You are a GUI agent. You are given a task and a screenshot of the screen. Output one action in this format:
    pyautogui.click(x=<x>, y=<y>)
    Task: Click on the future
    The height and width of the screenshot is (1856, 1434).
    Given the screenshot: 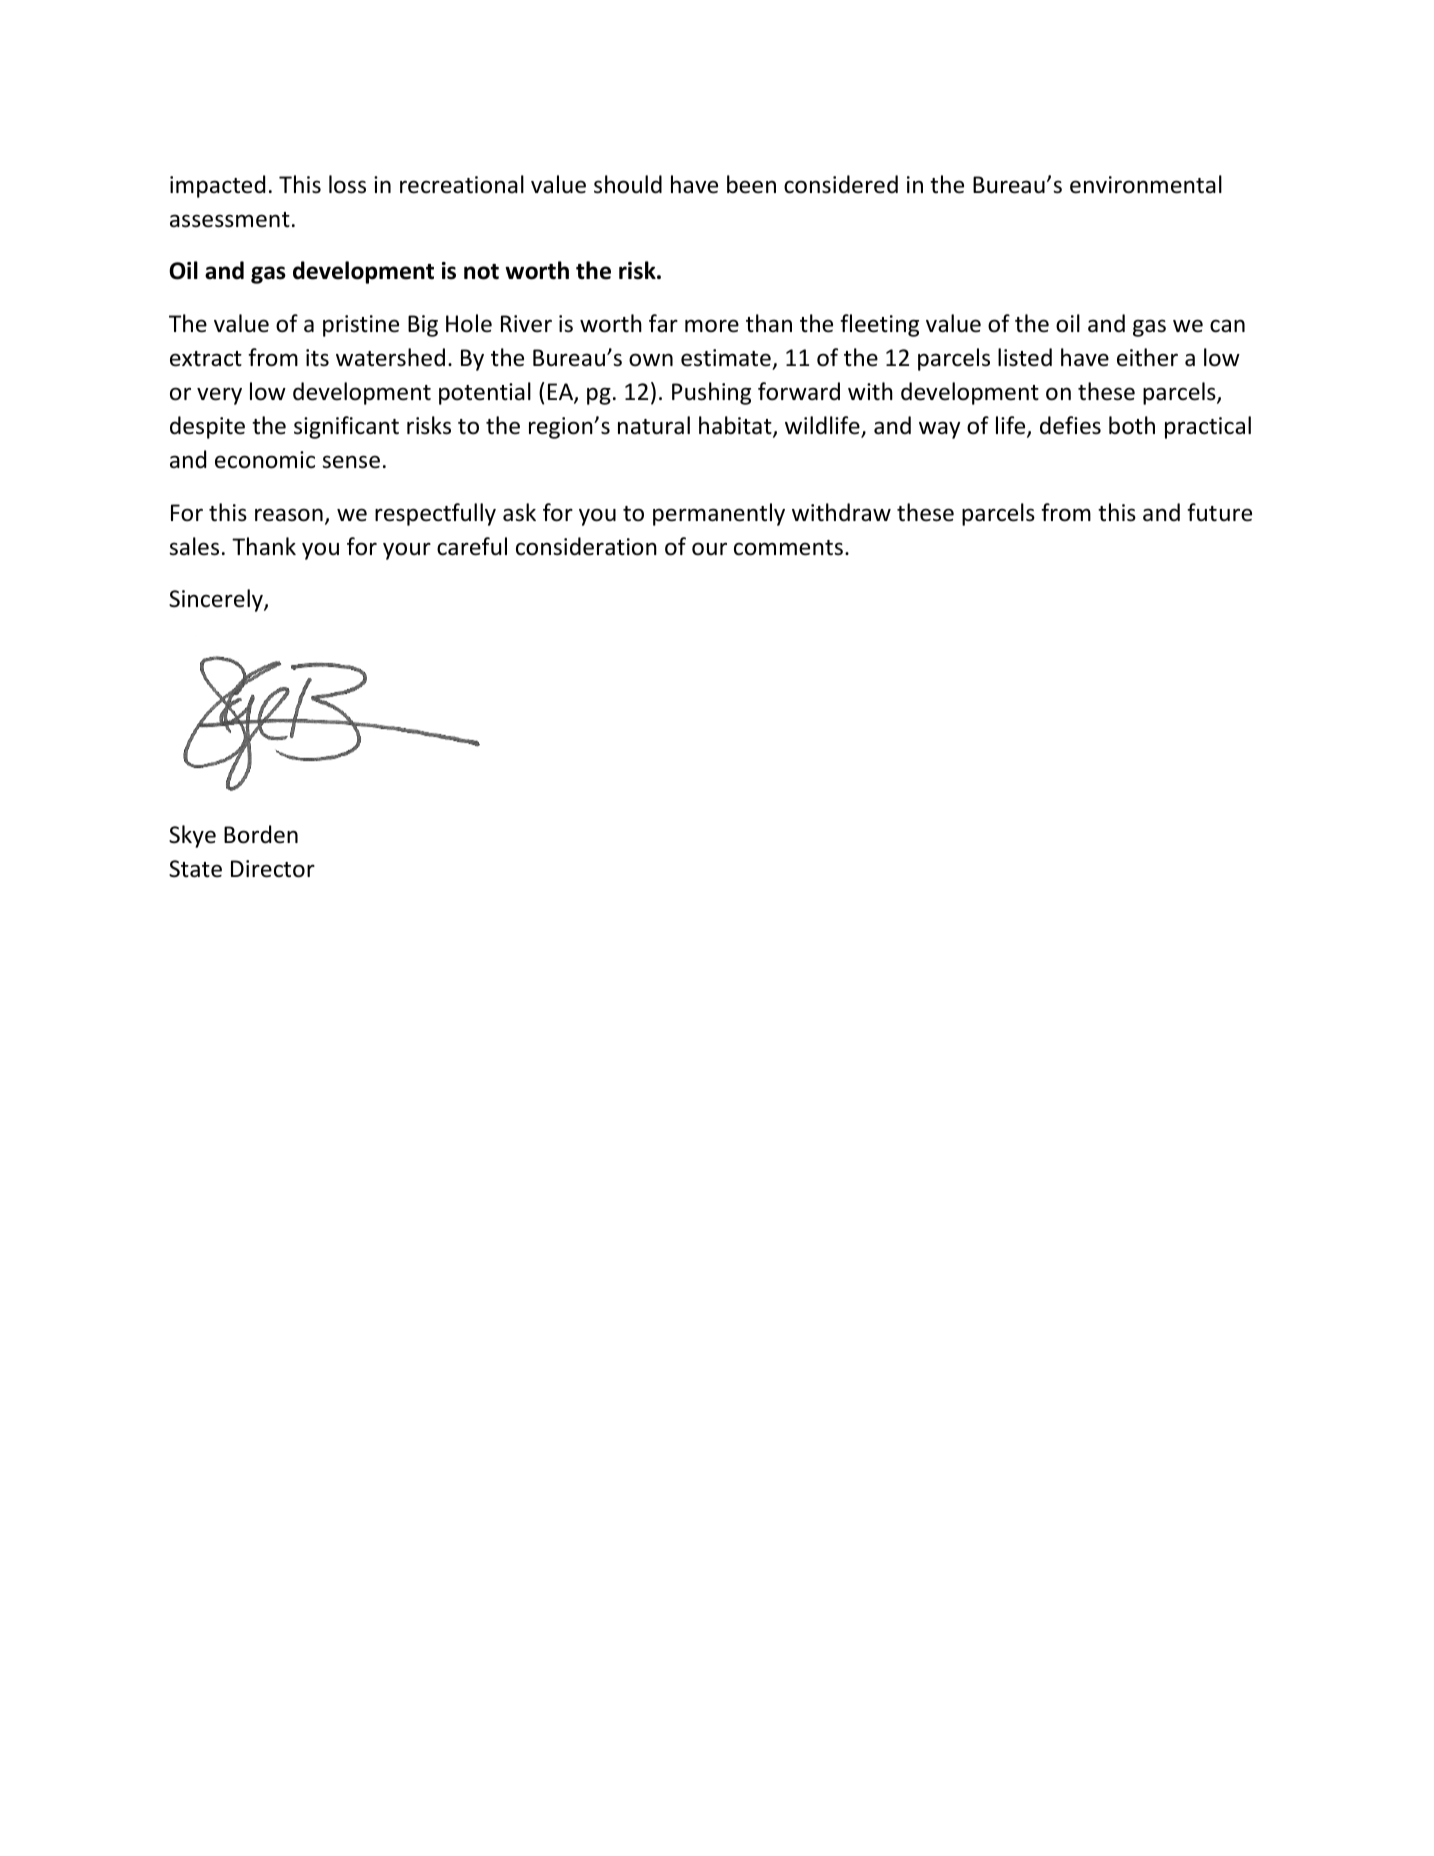 What is the action you would take?
    pyautogui.click(x=1219, y=512)
